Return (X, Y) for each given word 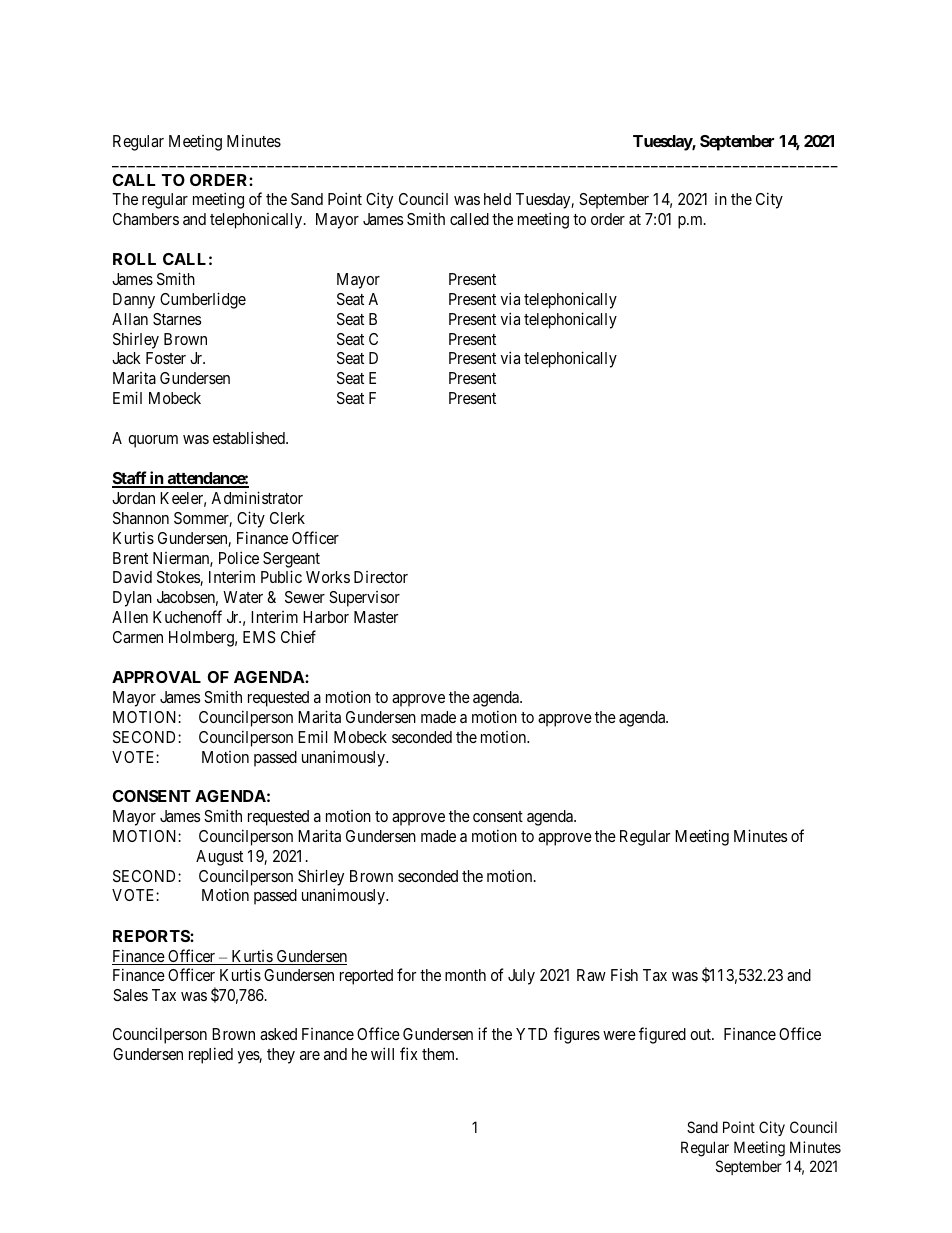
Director (381, 577)
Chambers (146, 219)
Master (376, 617)
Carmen (138, 637)
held (497, 199)
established (250, 437)
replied (211, 1055)
